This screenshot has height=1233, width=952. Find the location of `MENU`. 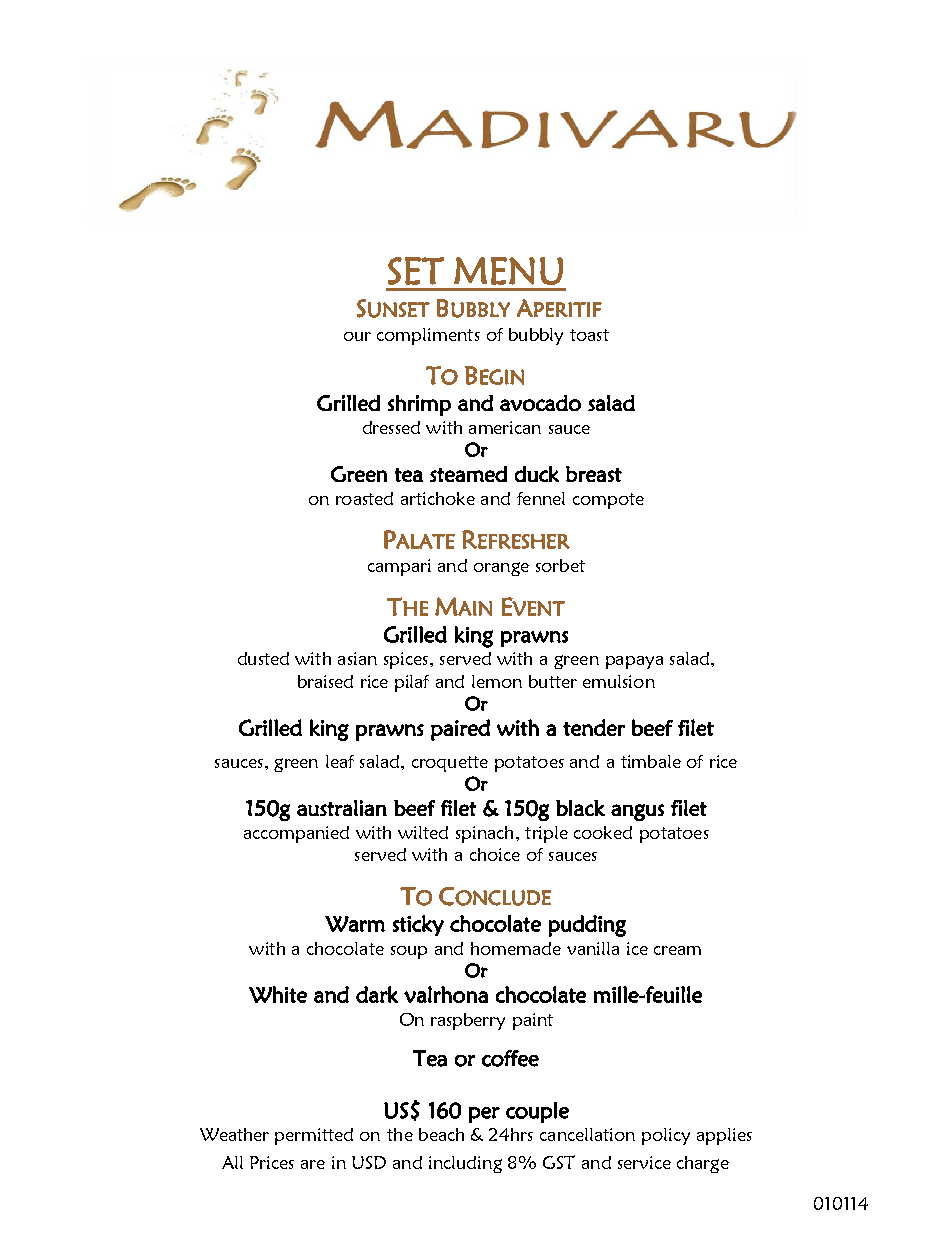

MENU is located at coordinates (508, 271).
